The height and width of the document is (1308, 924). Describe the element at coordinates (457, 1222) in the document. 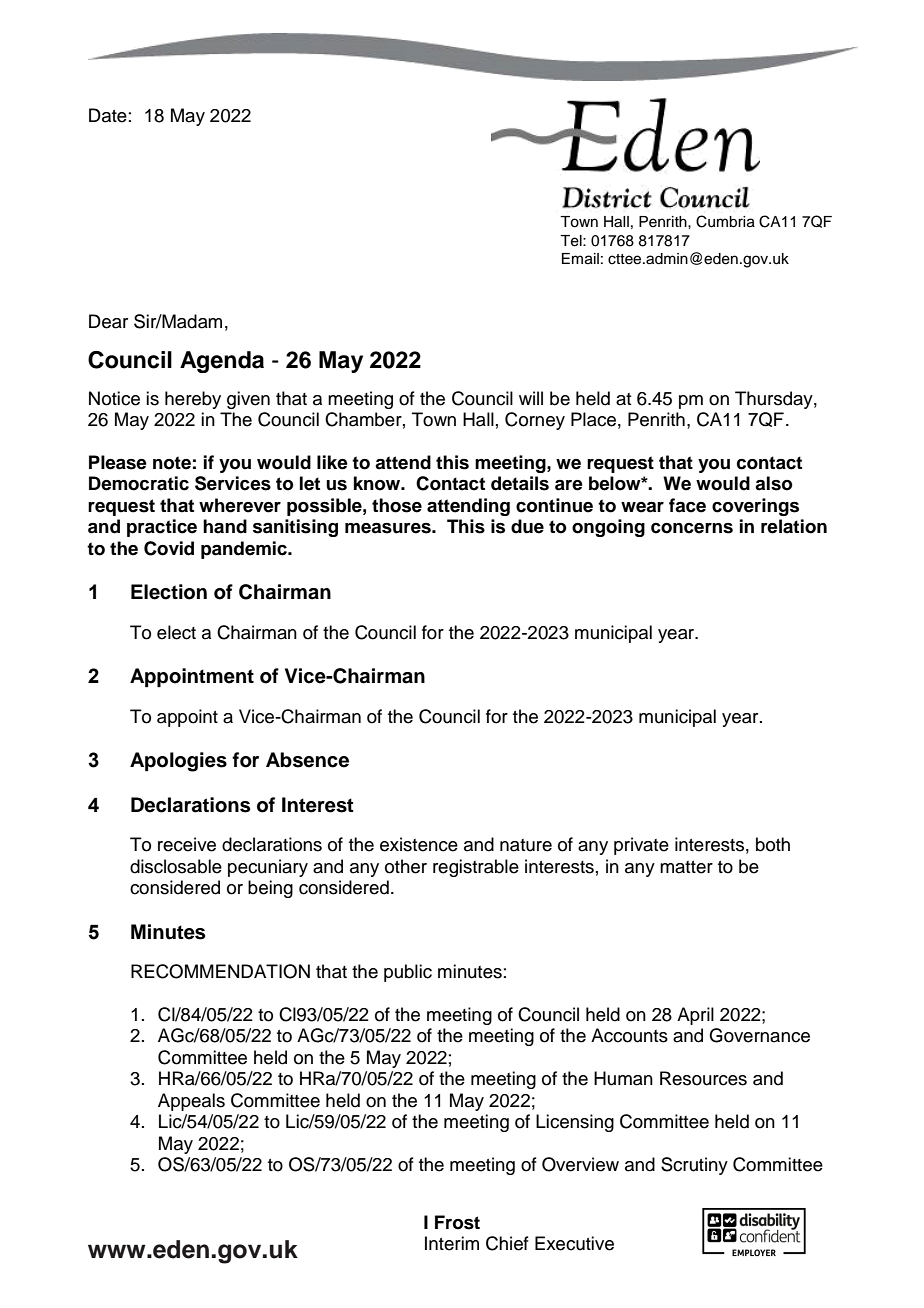

I see `Frost` at that location.
